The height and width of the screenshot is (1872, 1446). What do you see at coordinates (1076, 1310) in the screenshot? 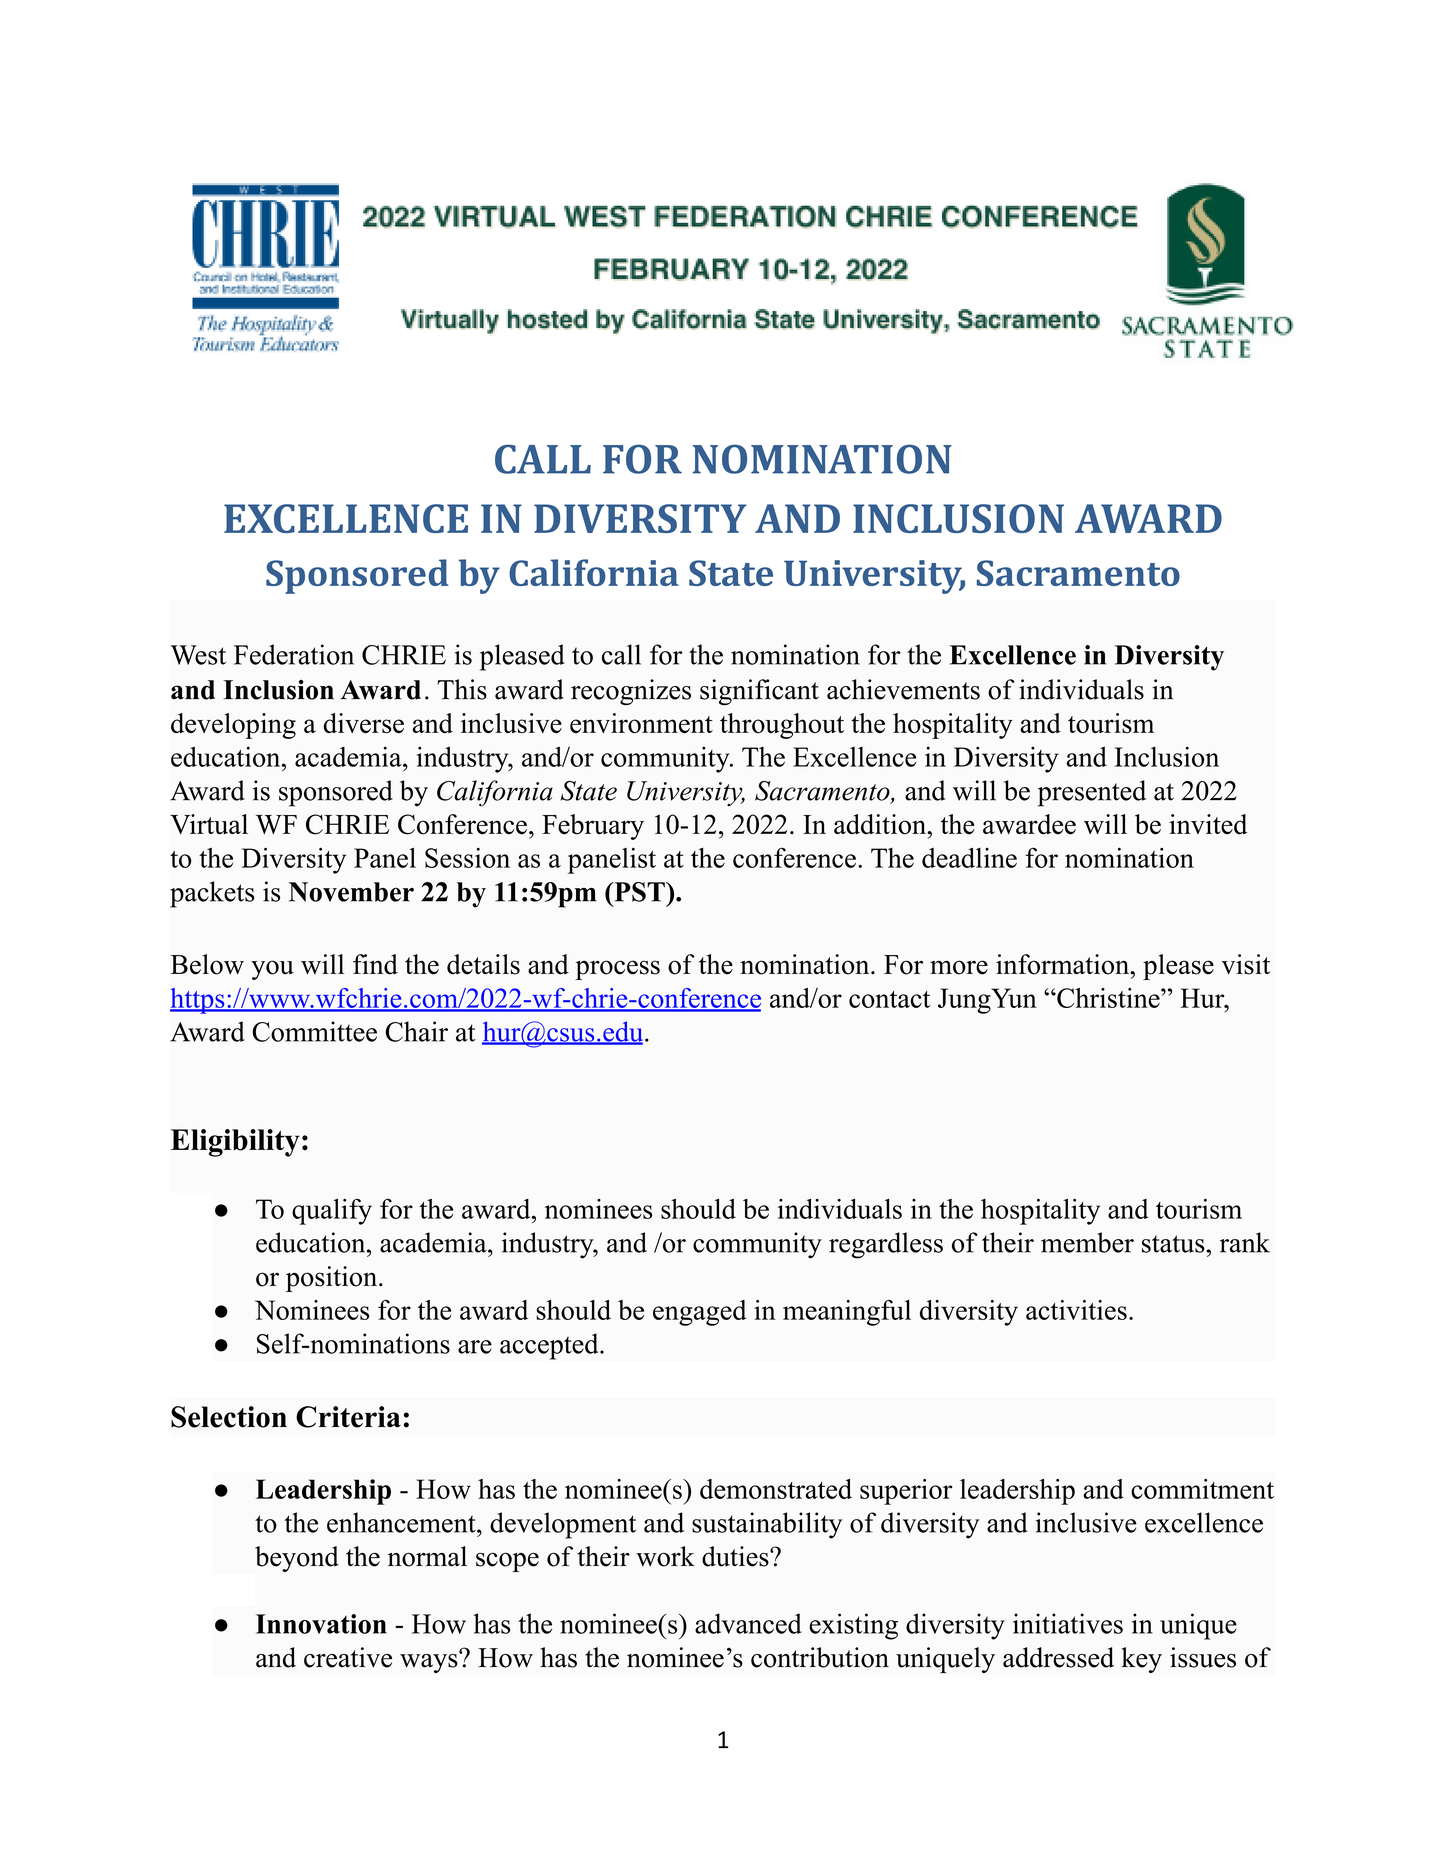
I see `activities` at bounding box center [1076, 1310].
